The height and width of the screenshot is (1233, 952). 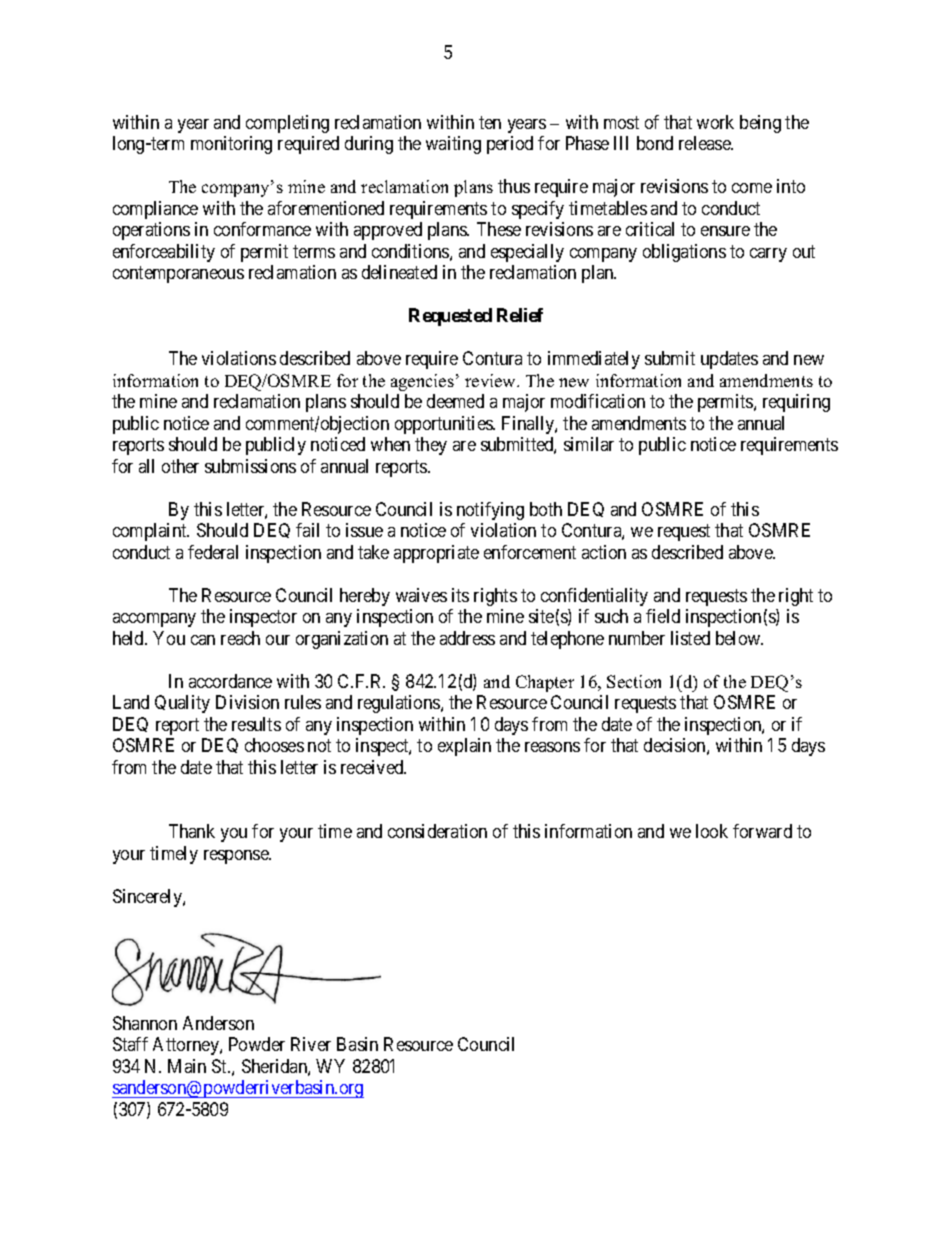 I want to click on consideration, so click(x=437, y=831).
